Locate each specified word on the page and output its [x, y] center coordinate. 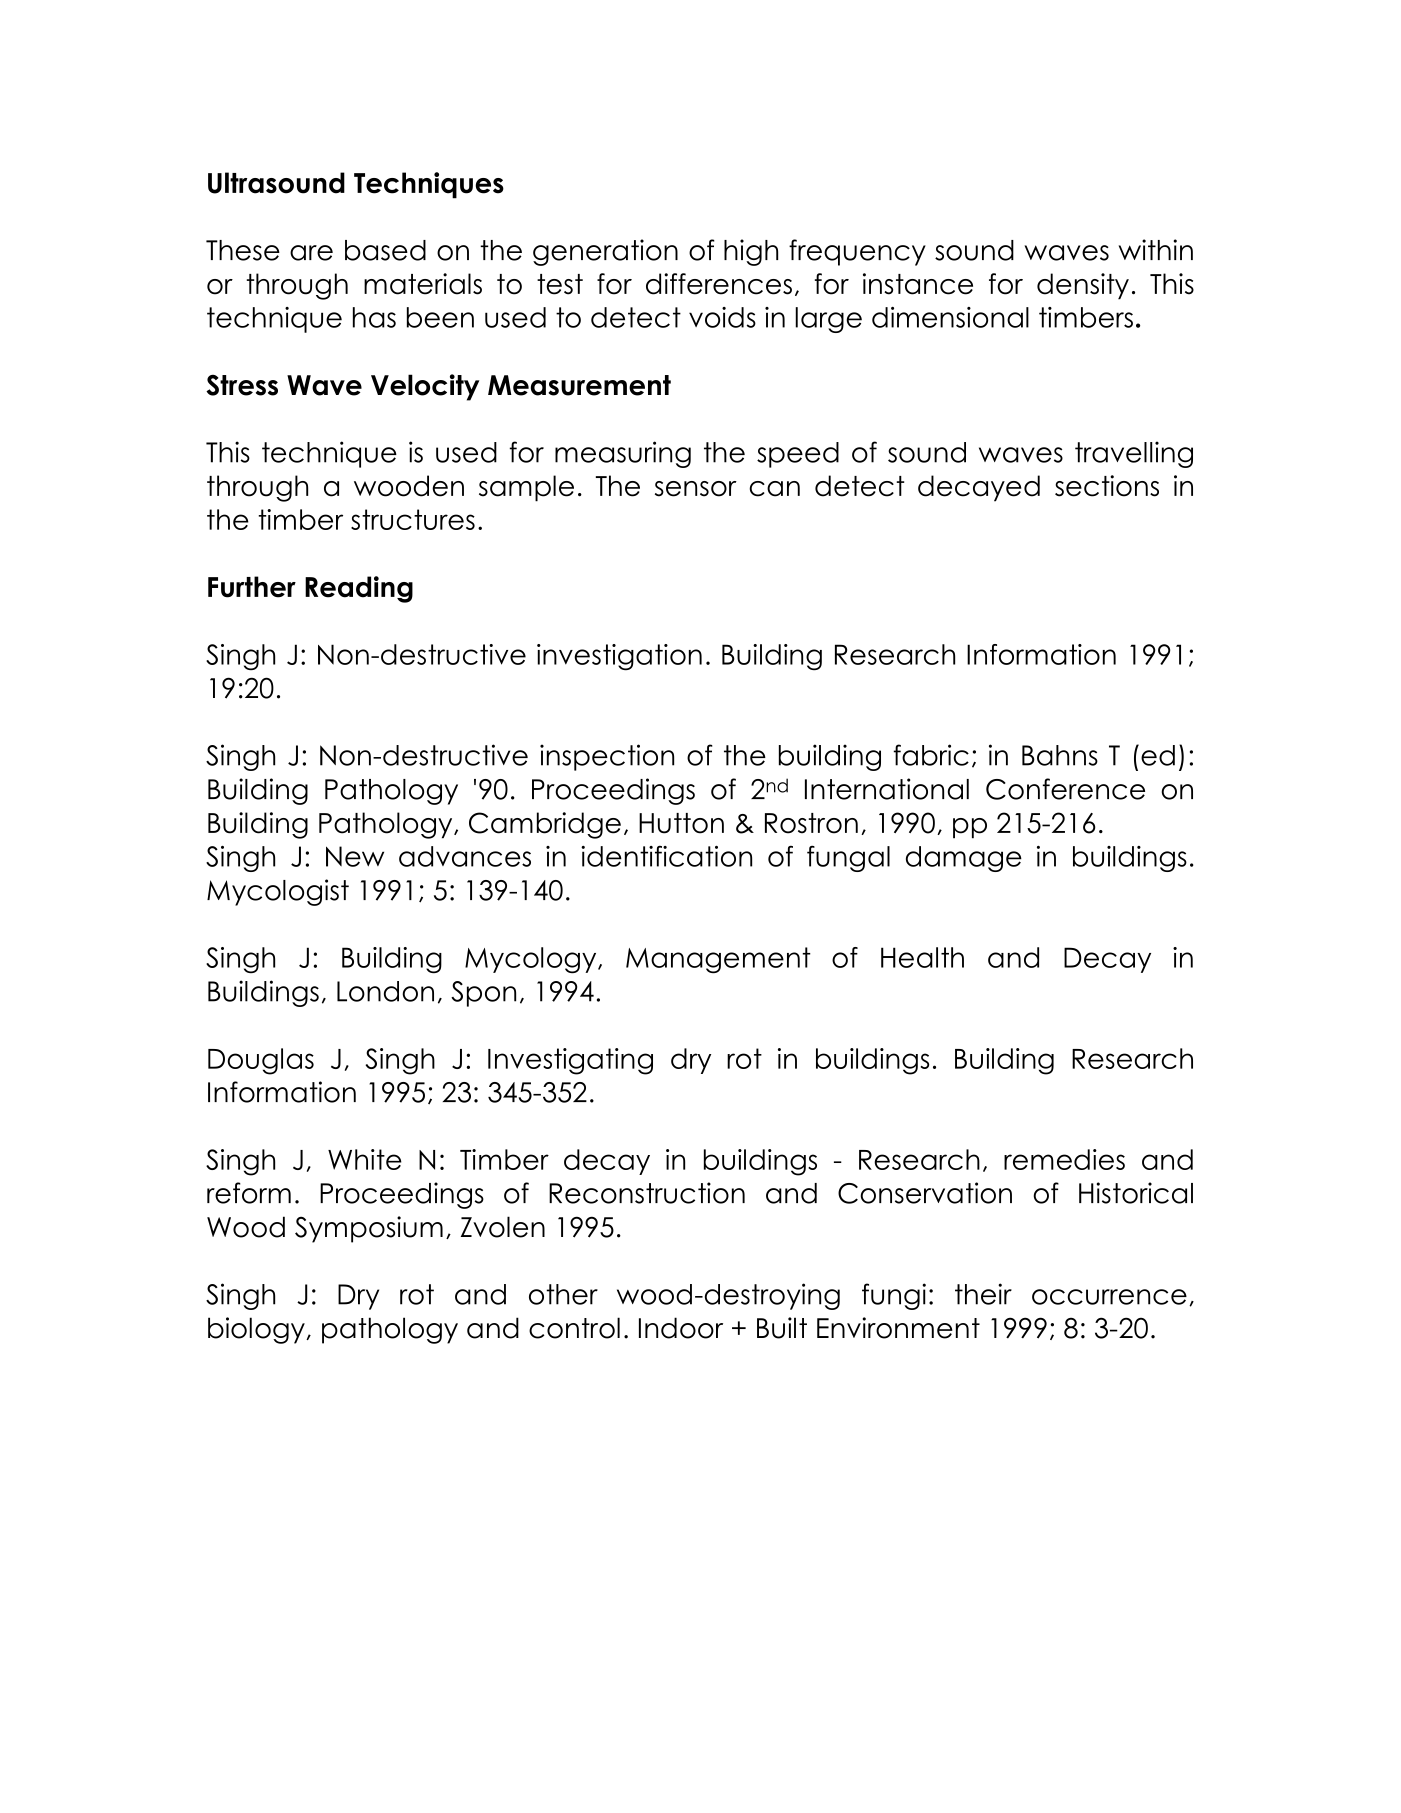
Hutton [681, 823]
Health [922, 957]
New [355, 856]
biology [257, 1330]
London [385, 991]
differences [719, 284]
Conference [1065, 789]
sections [1107, 486]
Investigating [570, 1061]
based [385, 250]
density [1083, 286]
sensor [696, 489]
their [983, 1294]
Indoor [681, 1328]
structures [413, 519]
